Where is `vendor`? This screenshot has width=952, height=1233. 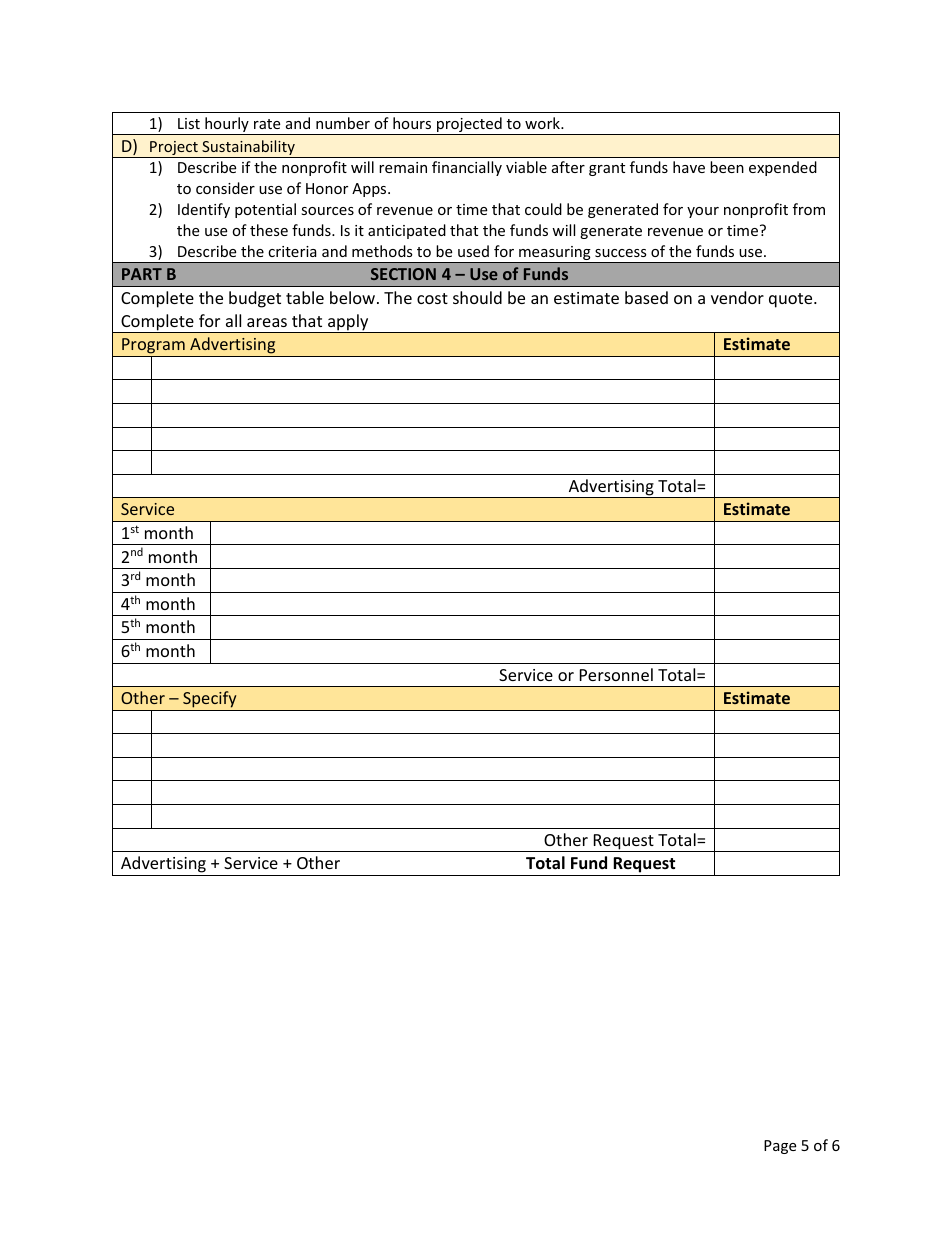 vendor is located at coordinates (737, 297).
